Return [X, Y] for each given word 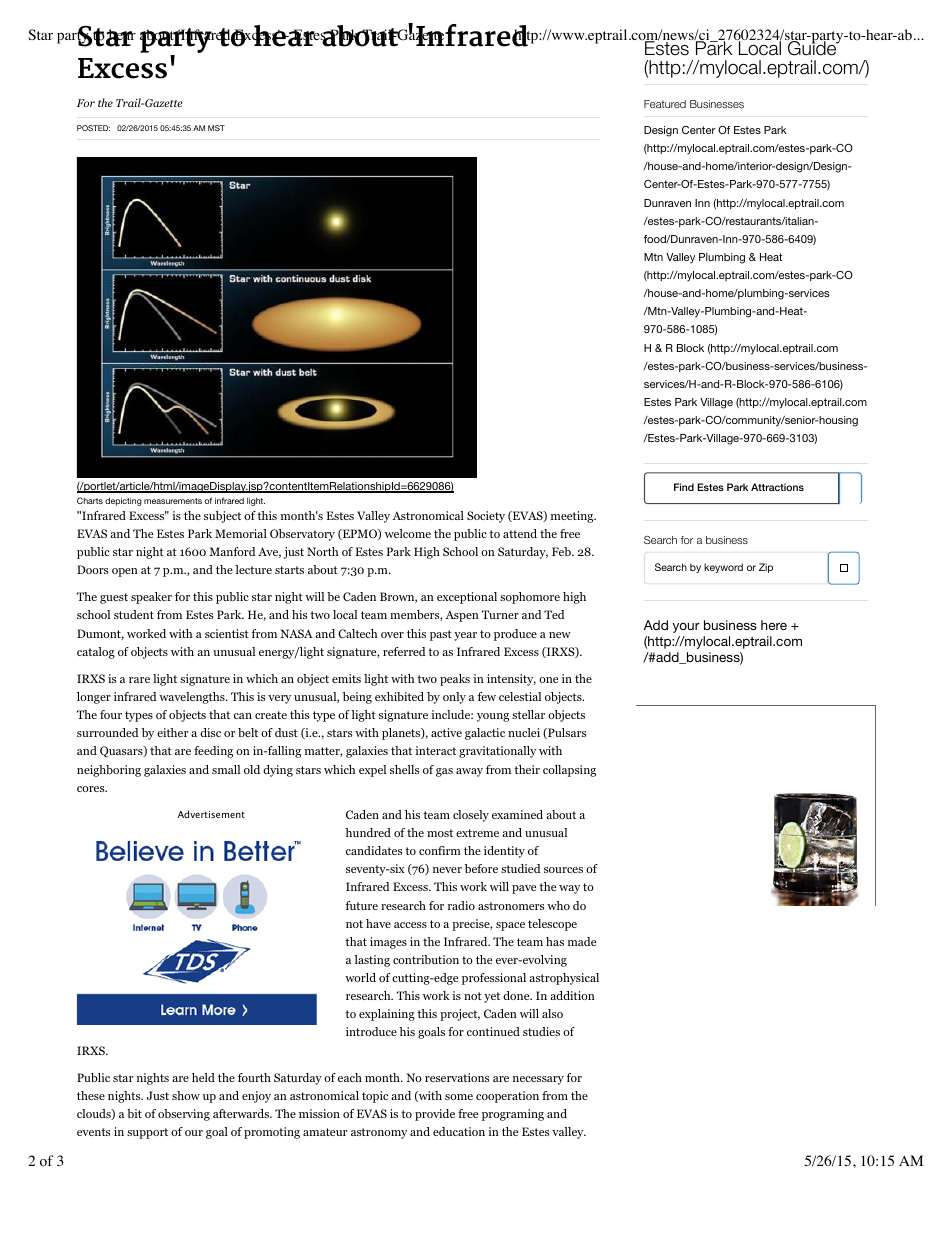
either [172, 732]
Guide [812, 47]
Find [684, 487]
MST [216, 128]
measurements [173, 501]
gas [444, 772]
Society [486, 517]
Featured [665, 104]
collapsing [569, 771]
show [186, 1095]
